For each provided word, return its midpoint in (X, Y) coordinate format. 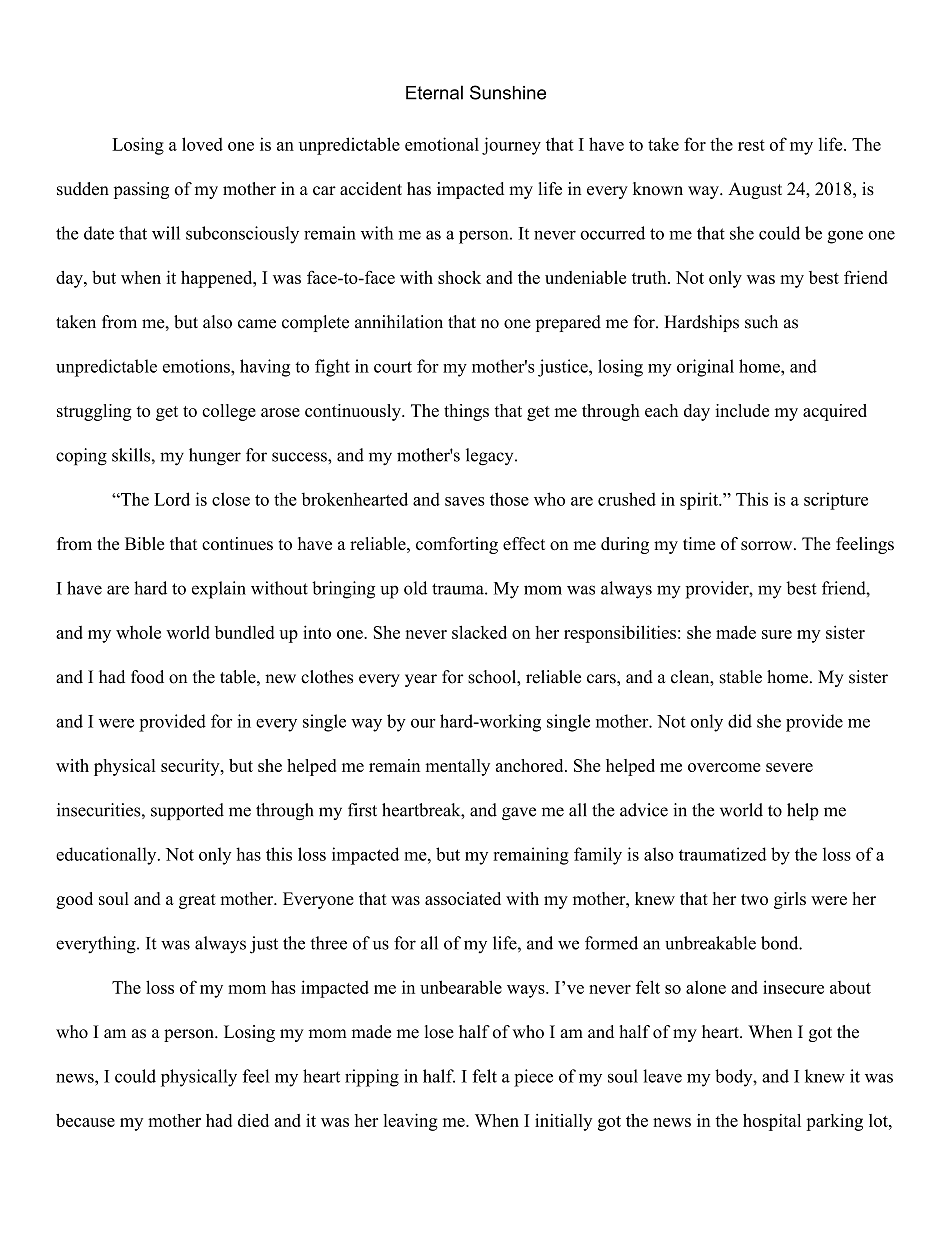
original (705, 368)
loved (202, 144)
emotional (442, 144)
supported (187, 811)
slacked (479, 632)
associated (463, 898)
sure (777, 634)
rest (751, 145)
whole (138, 632)
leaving (410, 1122)
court (393, 367)
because (85, 1120)
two (754, 899)
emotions (197, 366)
